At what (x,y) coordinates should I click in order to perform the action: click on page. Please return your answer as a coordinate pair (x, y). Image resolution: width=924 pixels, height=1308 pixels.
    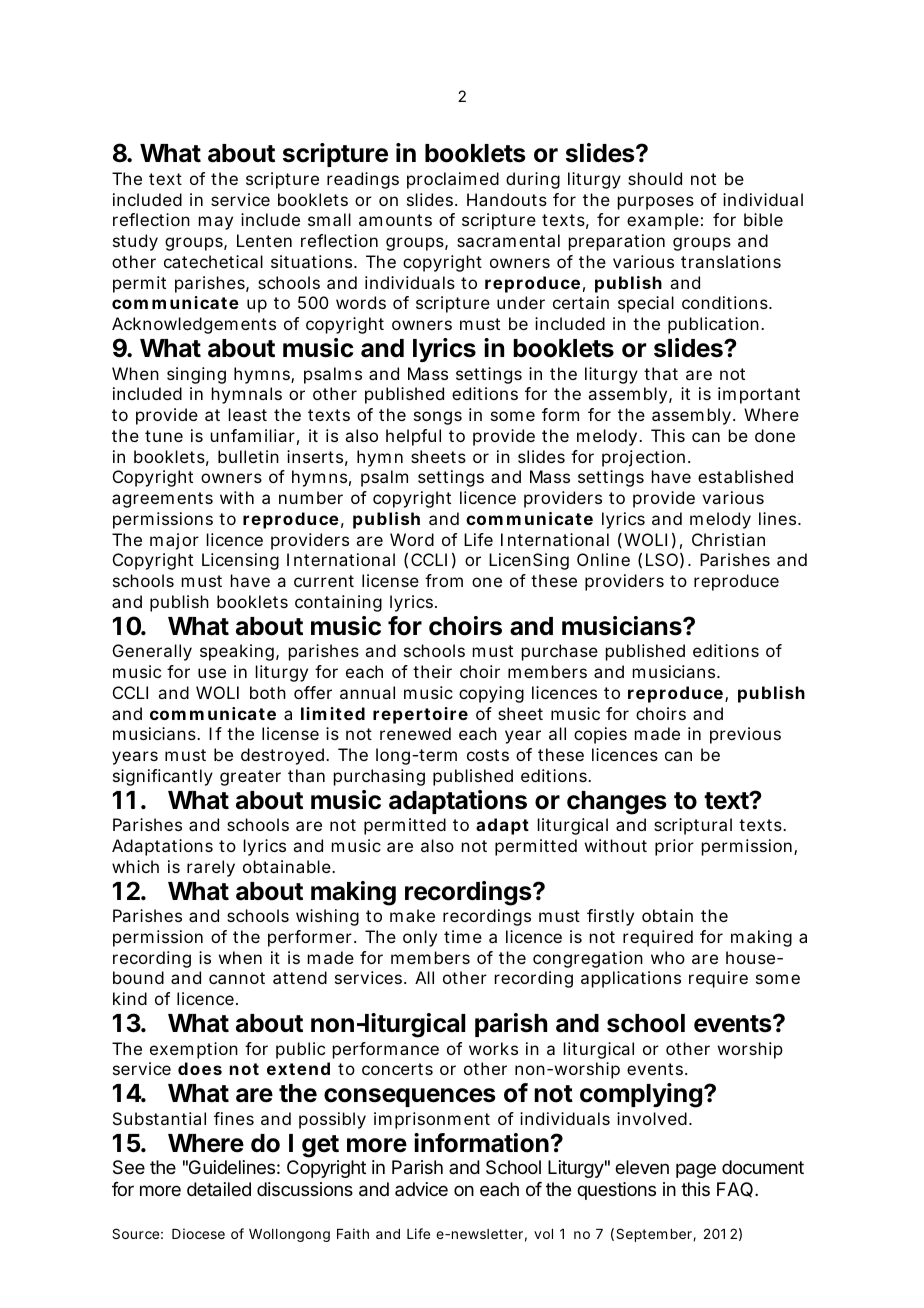
    Looking at the image, I should click on (696, 1170).
